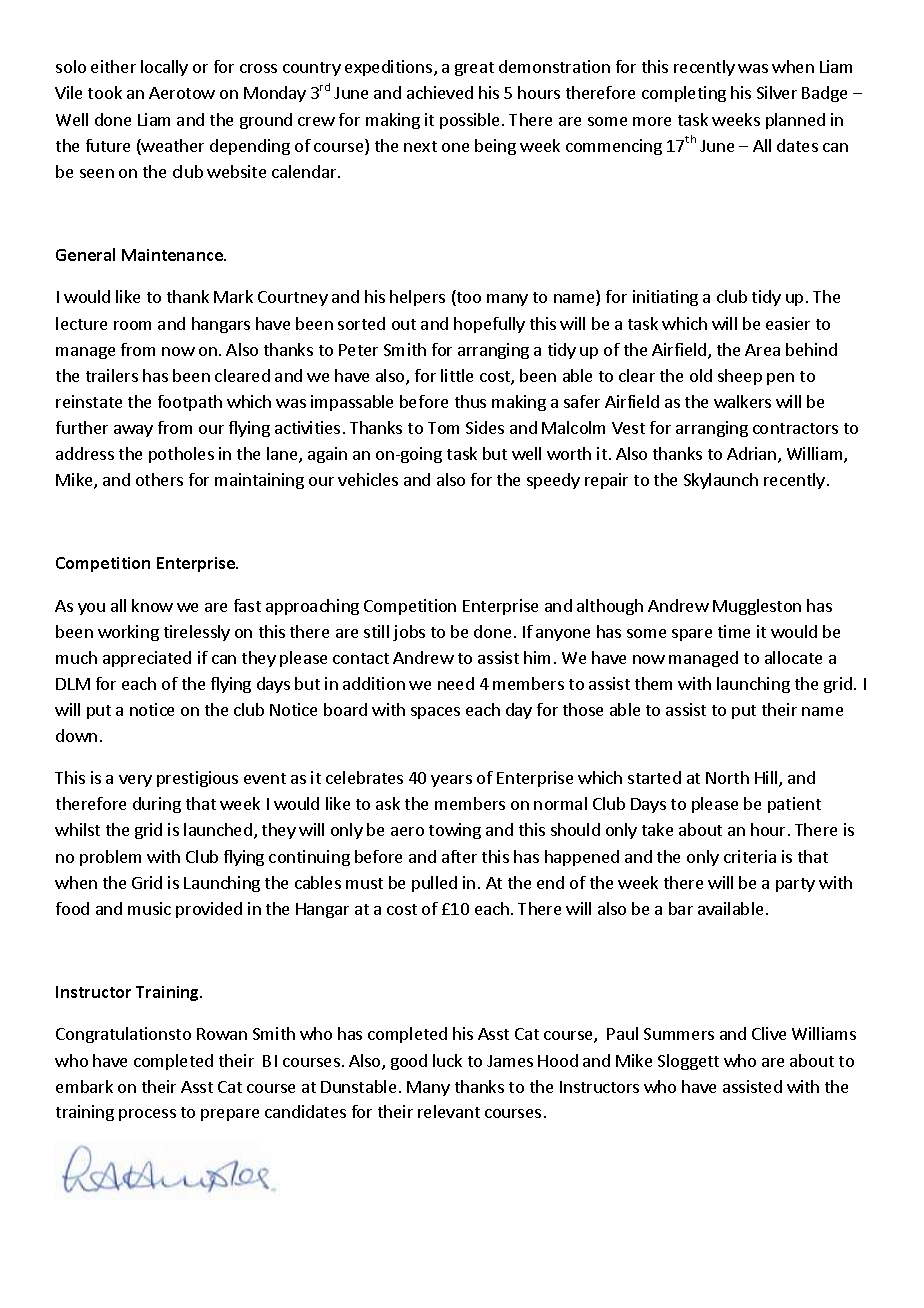 The width and height of the document is (924, 1308). What do you see at coordinates (777, 92) in the document?
I see `Silver` at bounding box center [777, 92].
